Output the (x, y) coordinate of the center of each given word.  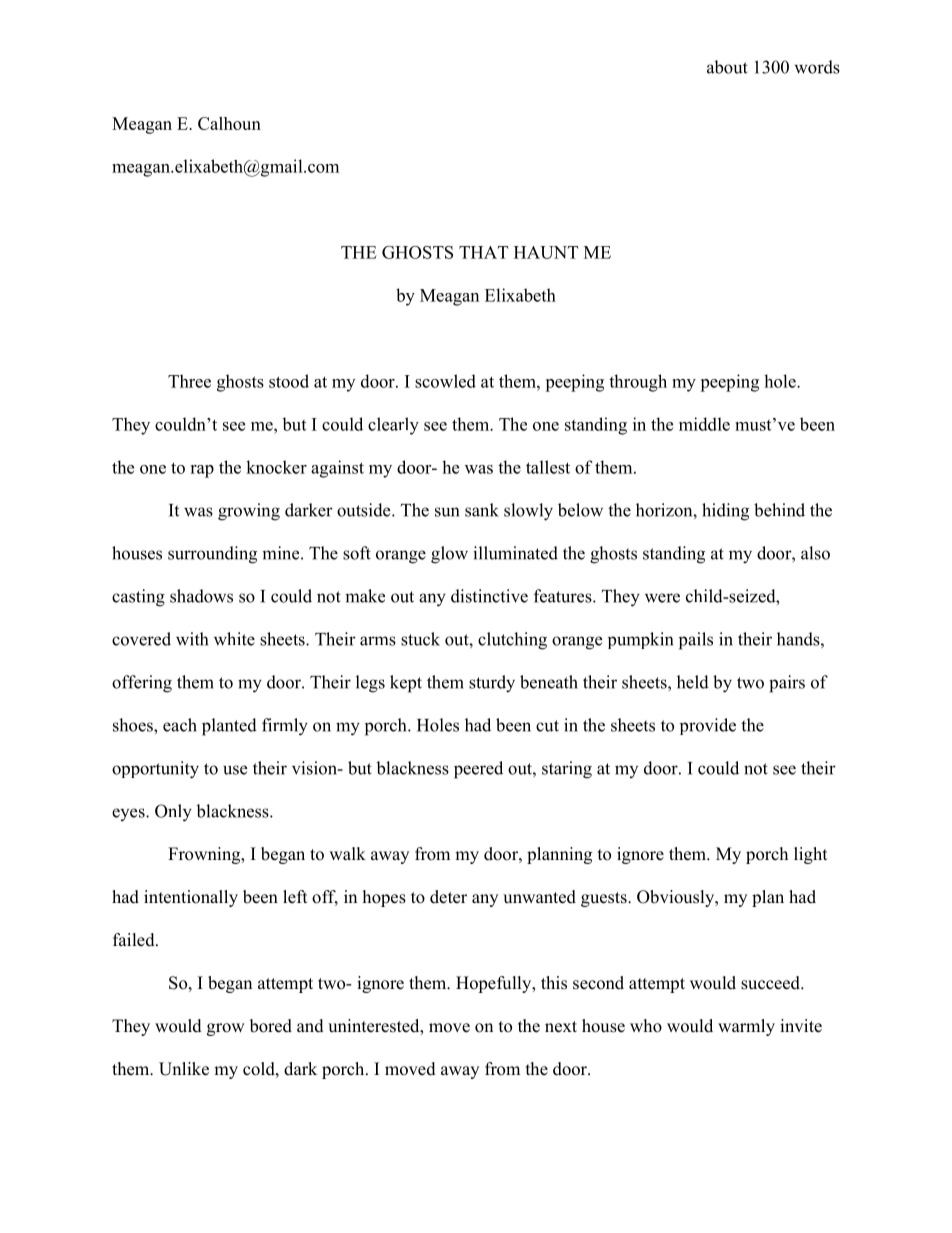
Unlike (184, 1069)
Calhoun (229, 123)
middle (704, 424)
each (180, 725)
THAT (483, 252)
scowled (445, 381)
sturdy (492, 684)
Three (189, 381)
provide (708, 726)
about (727, 67)
